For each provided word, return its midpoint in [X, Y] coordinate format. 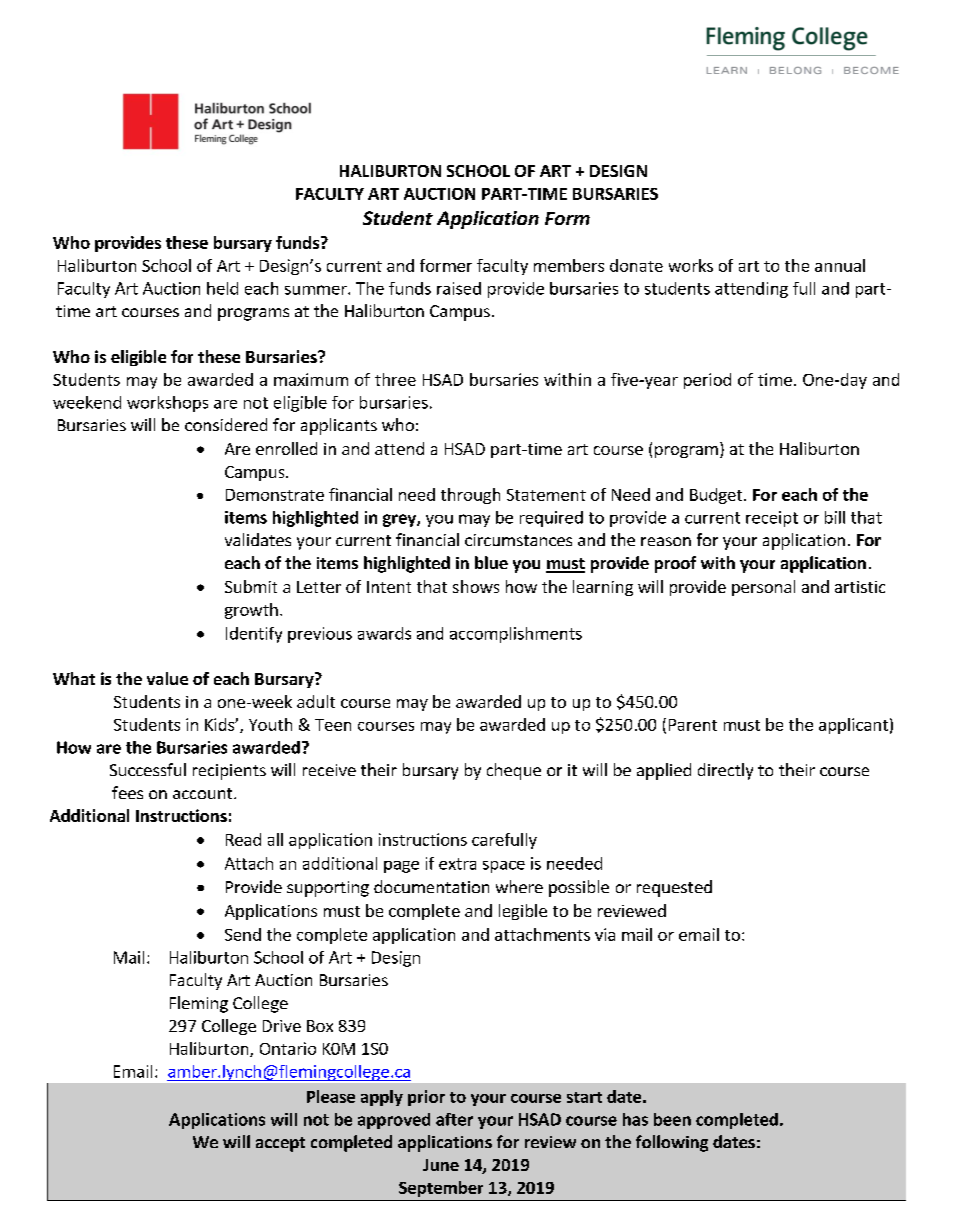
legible [523, 912]
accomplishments [516, 635]
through [470, 496]
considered [226, 424]
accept [280, 1144]
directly [725, 771]
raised [459, 288]
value [167, 678]
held [222, 288]
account [204, 793]
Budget [717, 496]
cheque [514, 771]
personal [763, 588]
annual [840, 265]
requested [674, 888]
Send [243, 934]
